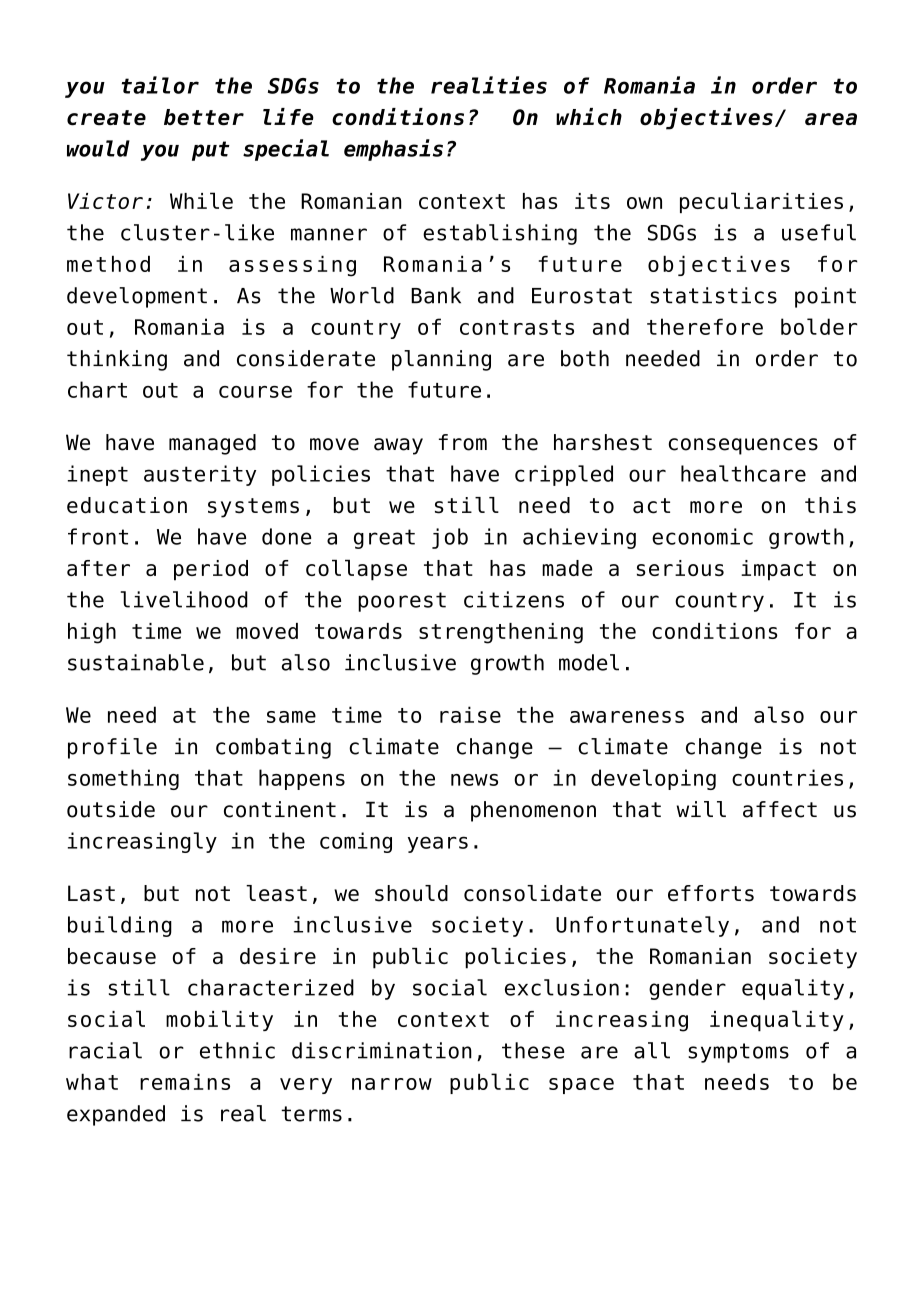  Describe the element at coordinates (441, 360) in the screenshot. I see `planning` at that location.
